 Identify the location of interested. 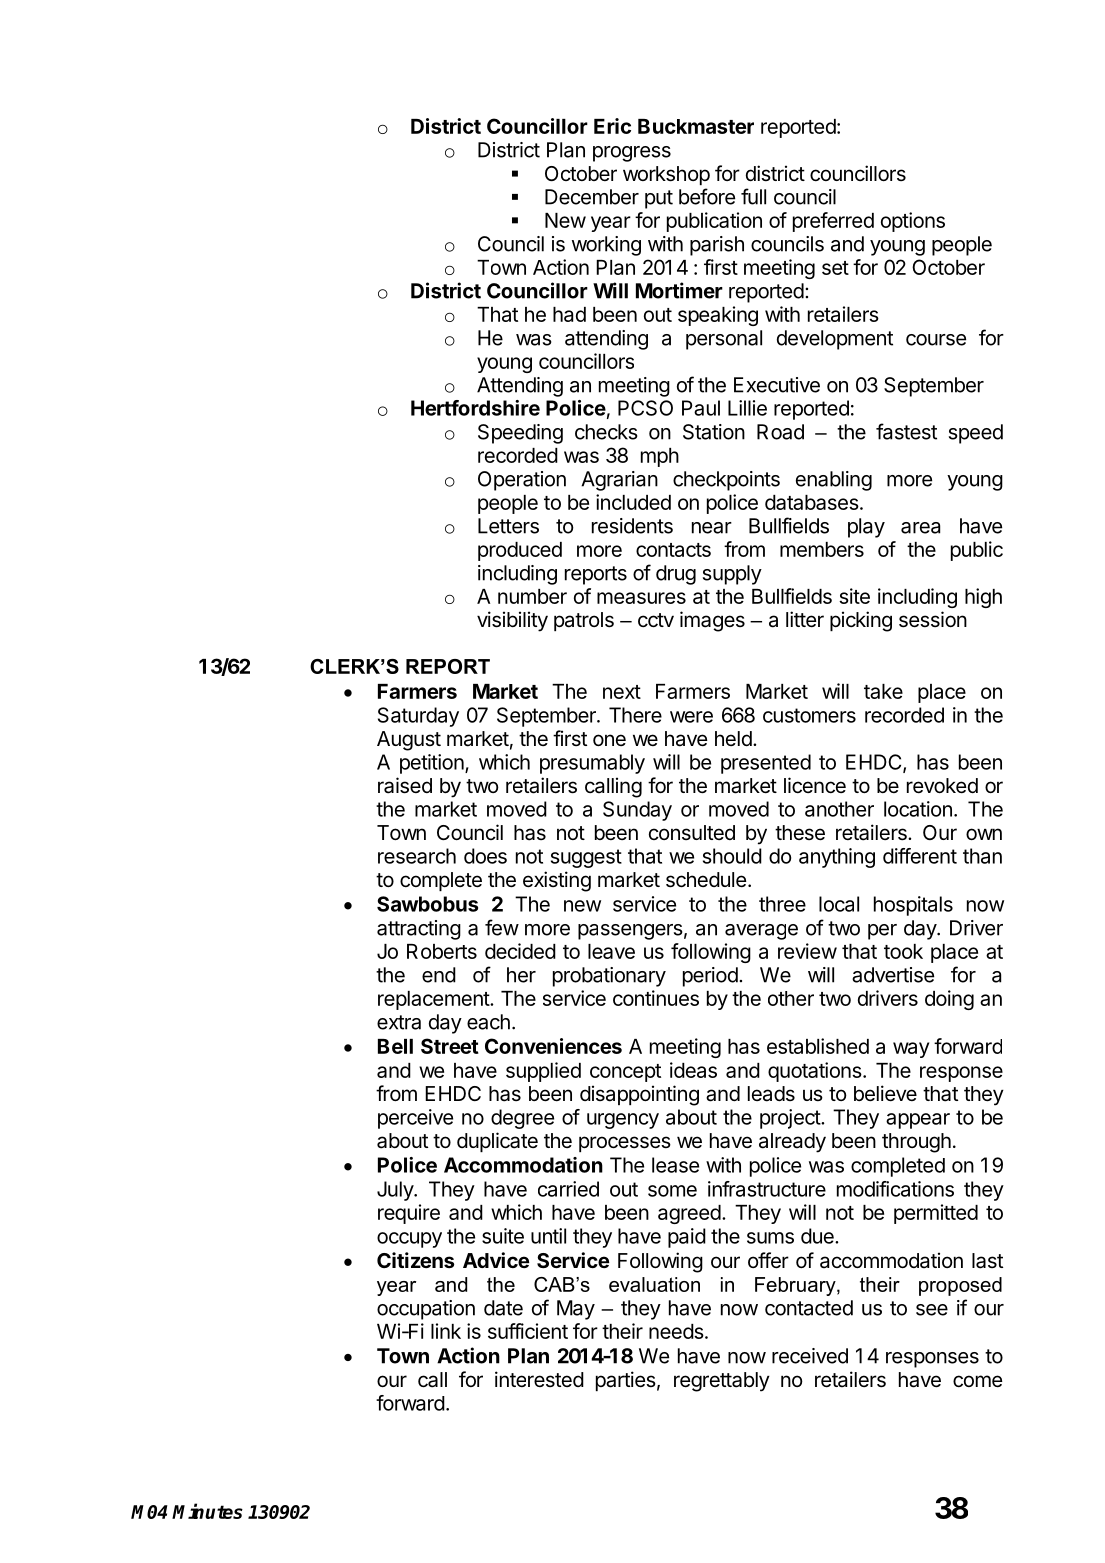
(539, 1379).
